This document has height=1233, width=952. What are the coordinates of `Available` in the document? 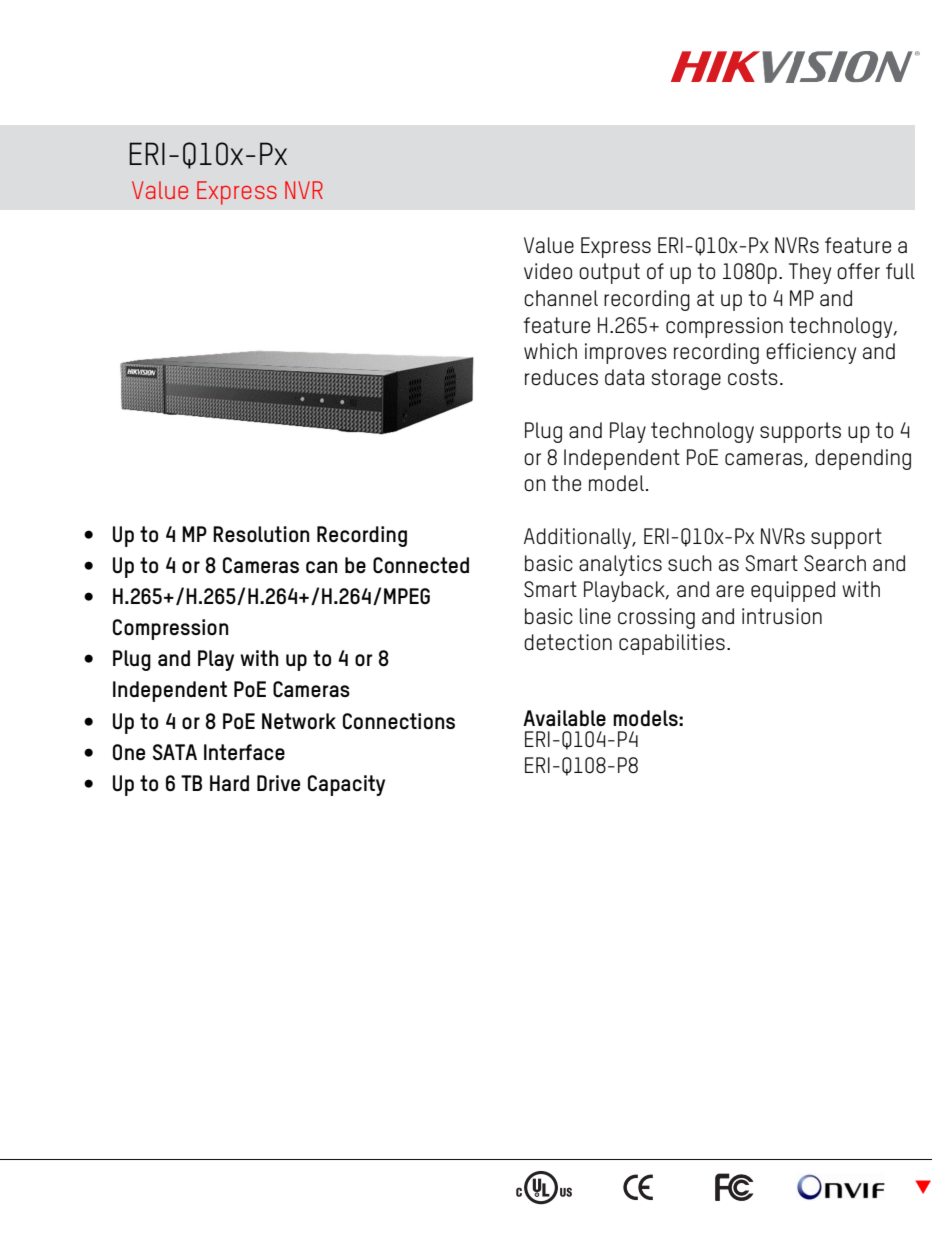 It's located at (564, 718).
